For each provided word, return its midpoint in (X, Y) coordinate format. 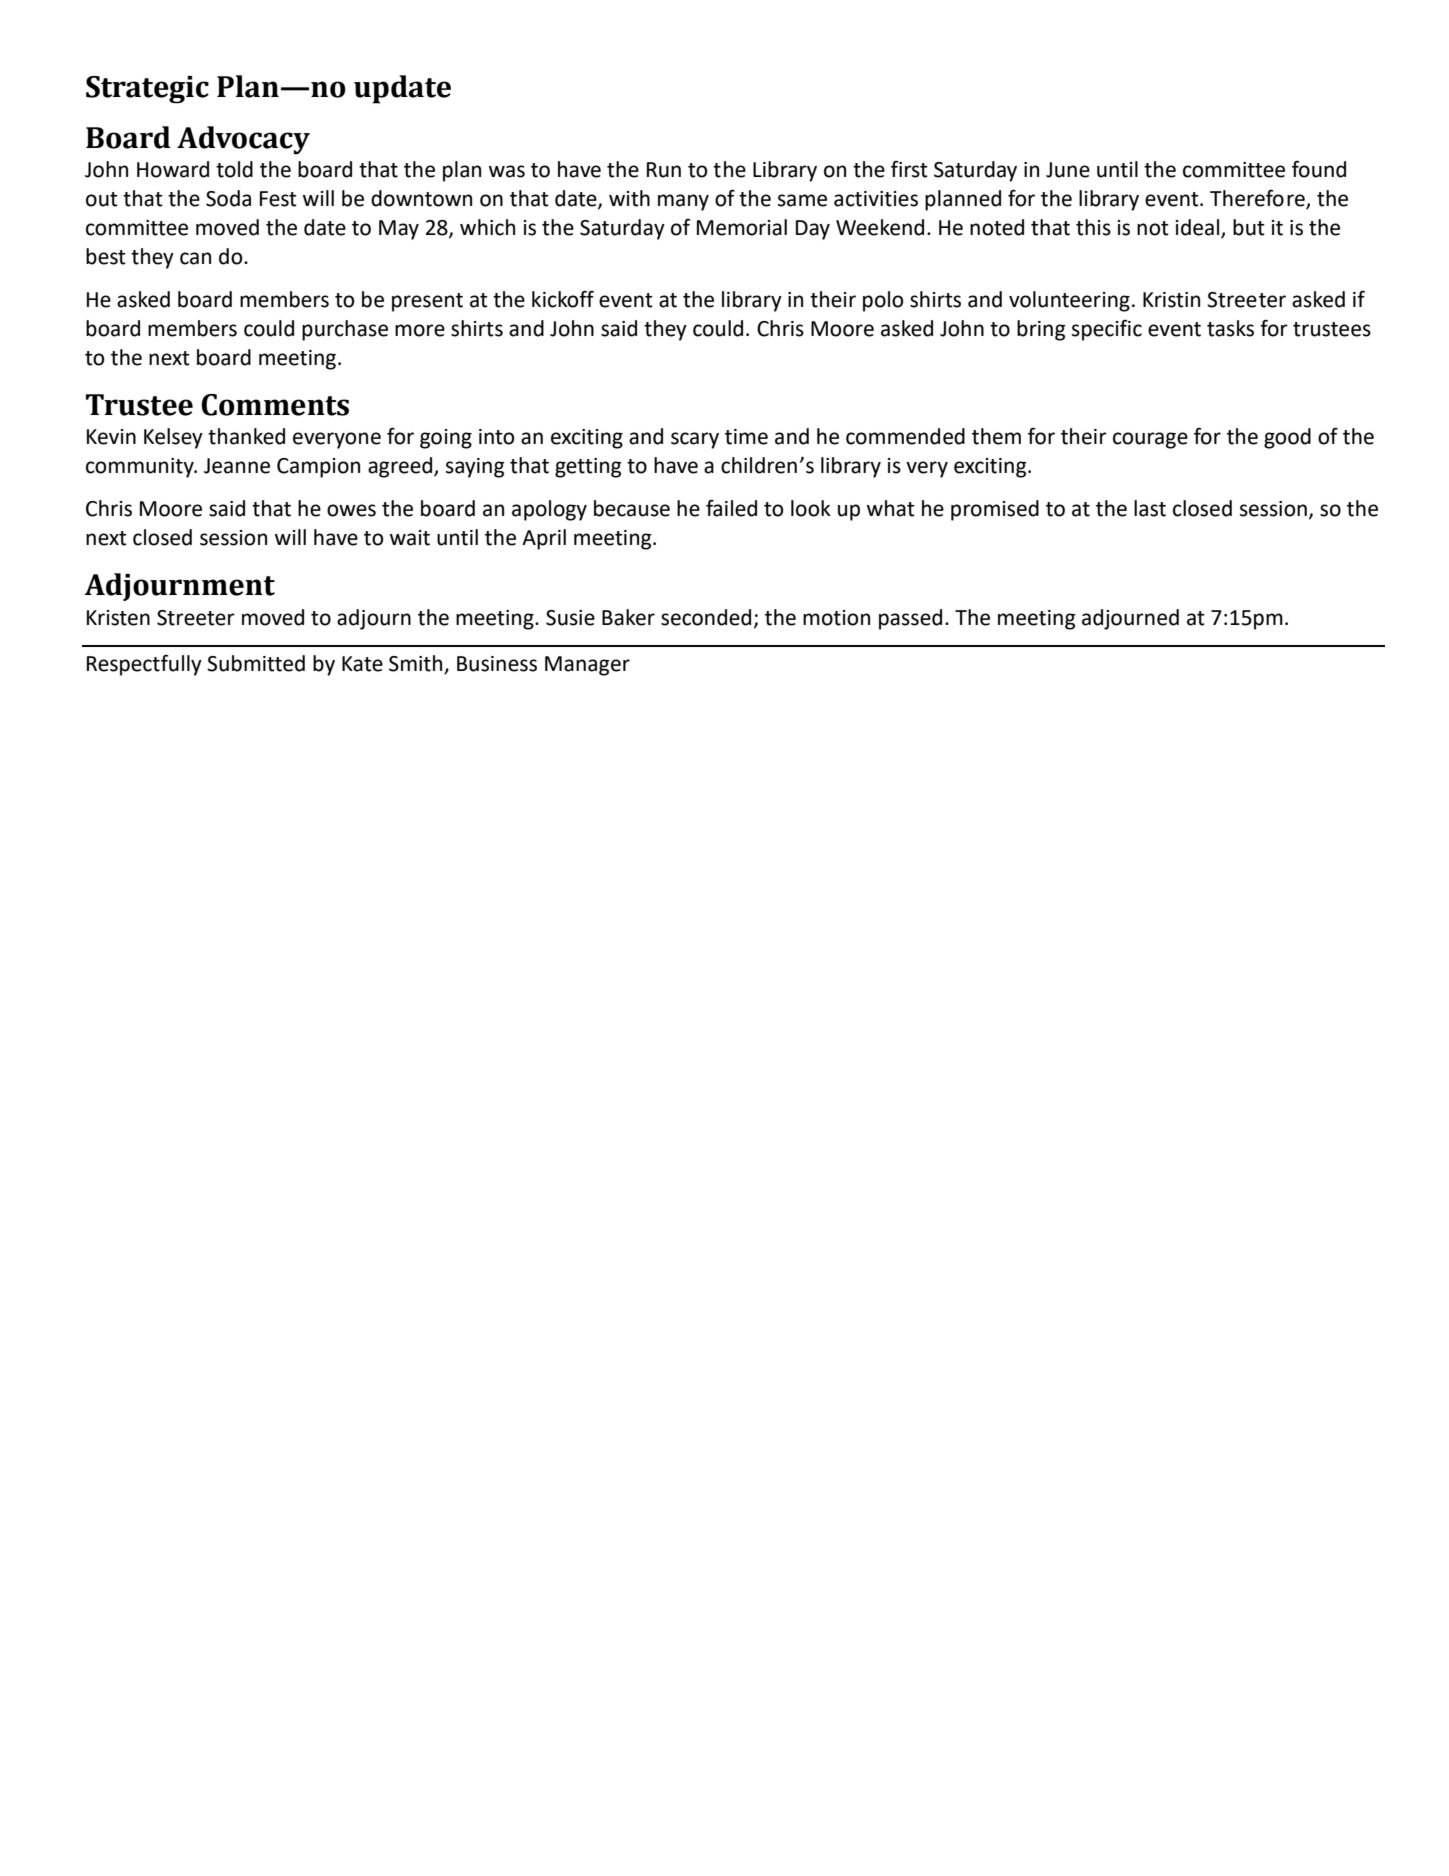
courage (1150, 440)
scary (695, 440)
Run (664, 170)
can (195, 258)
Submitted (256, 663)
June (1068, 170)
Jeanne (237, 466)
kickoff (563, 299)
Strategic (147, 90)
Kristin (1171, 300)
